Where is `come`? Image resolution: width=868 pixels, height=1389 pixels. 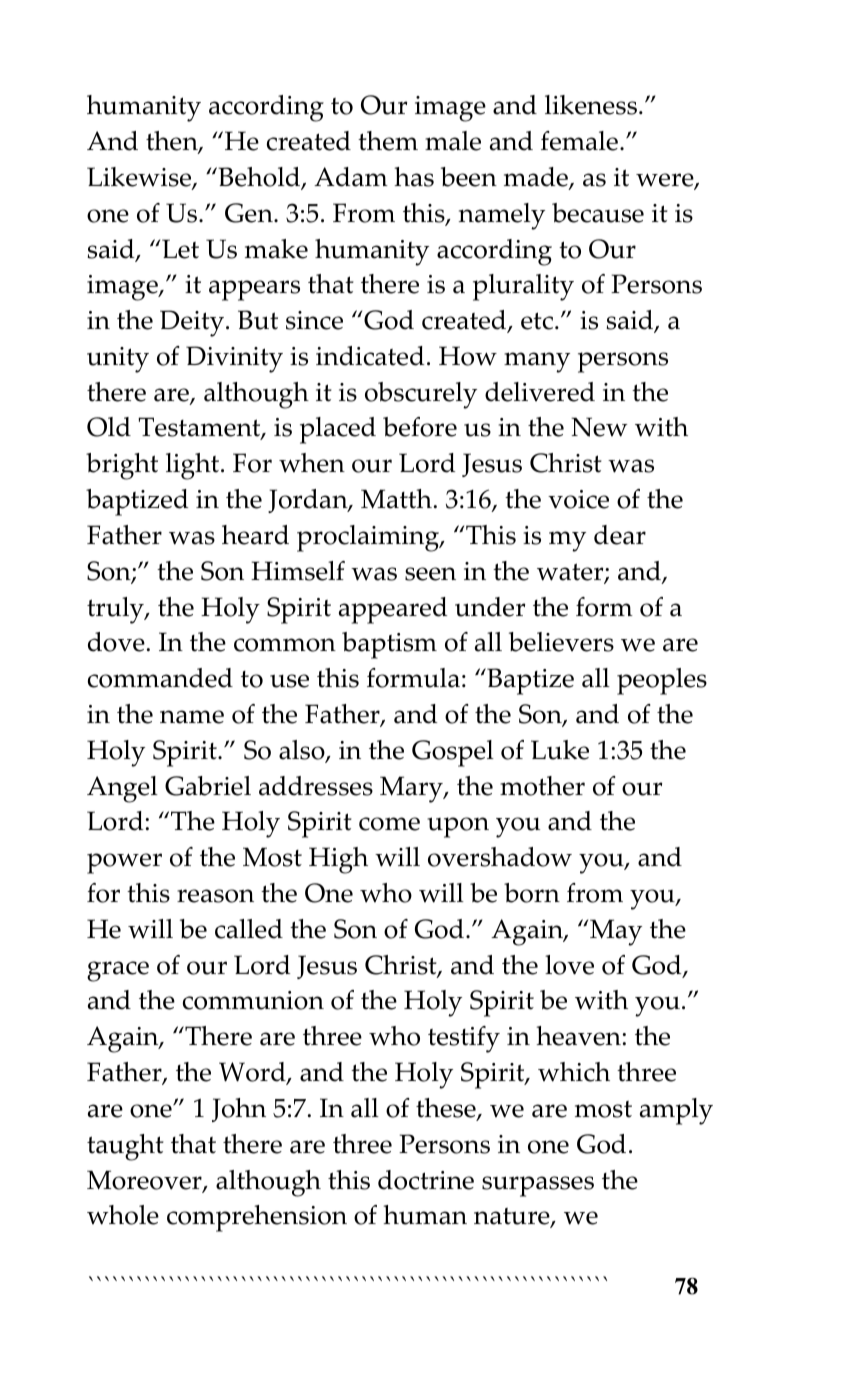
come is located at coordinates (389, 824).
